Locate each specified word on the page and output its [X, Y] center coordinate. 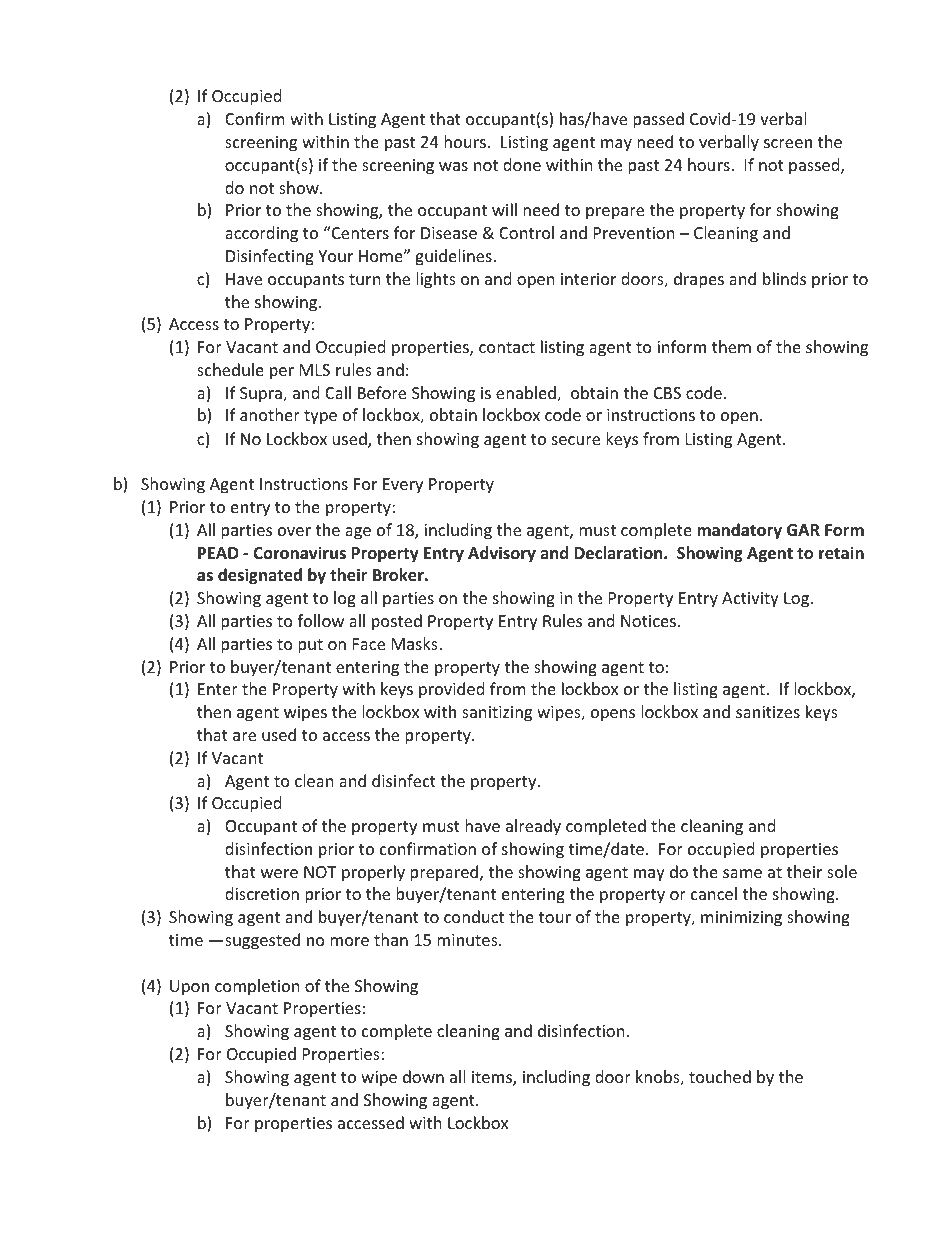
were [279, 873]
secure [576, 440]
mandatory [739, 531]
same [742, 873]
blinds [784, 278]
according [261, 234]
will [504, 209]
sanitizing [497, 714]
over [294, 531]
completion [257, 987]
